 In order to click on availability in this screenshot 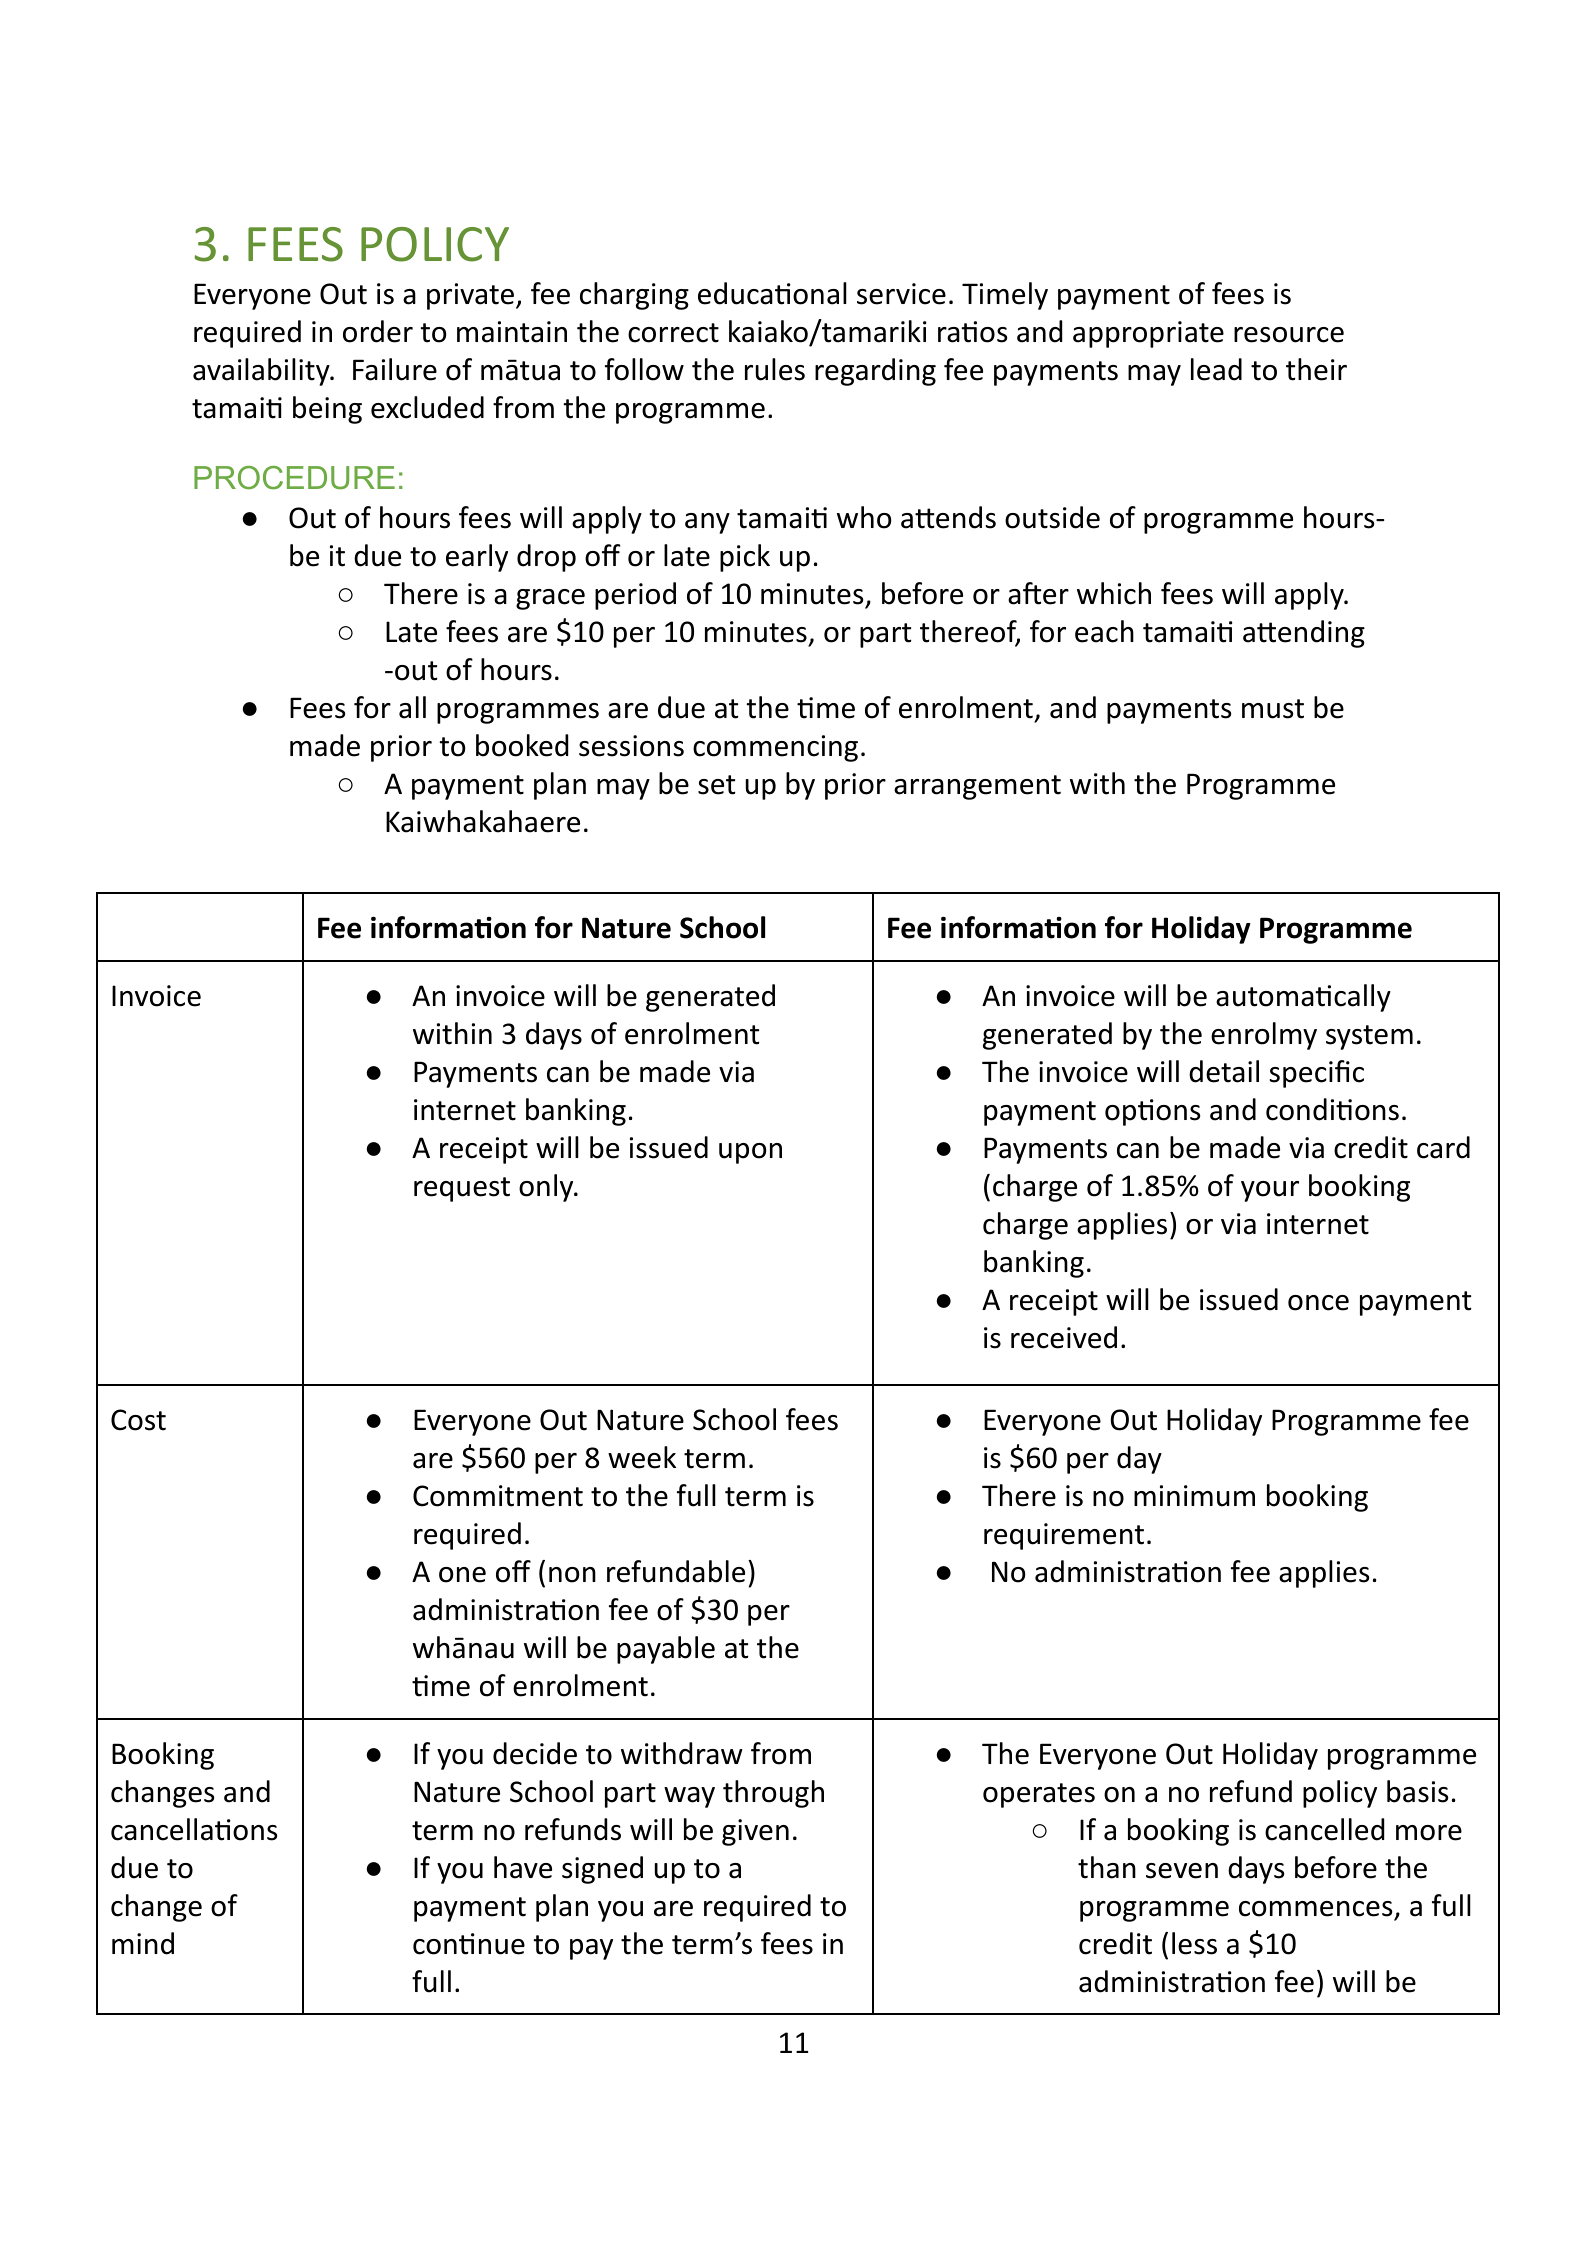, I will do `click(262, 372)`.
